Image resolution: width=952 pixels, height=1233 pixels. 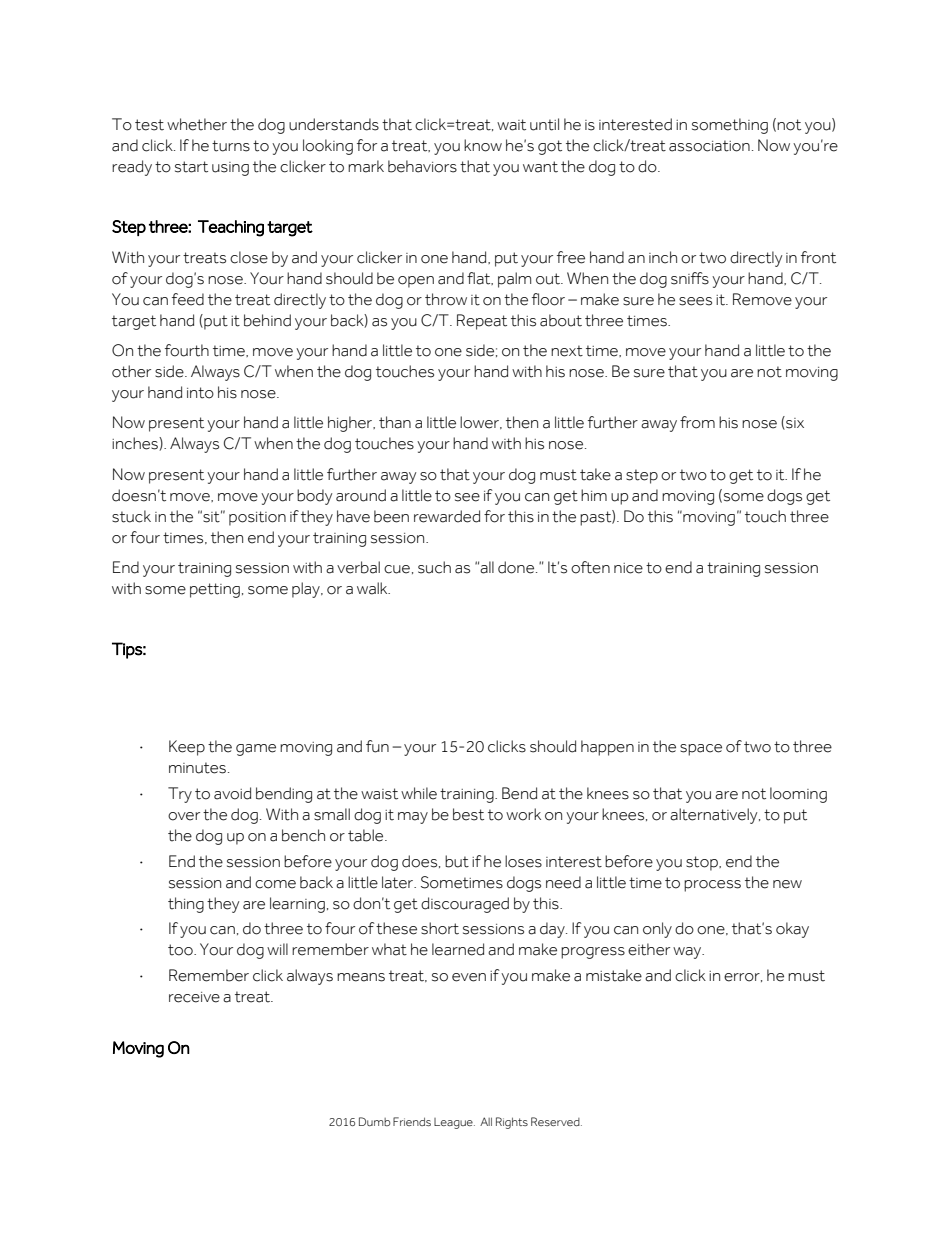 I want to click on association, so click(x=709, y=146).
